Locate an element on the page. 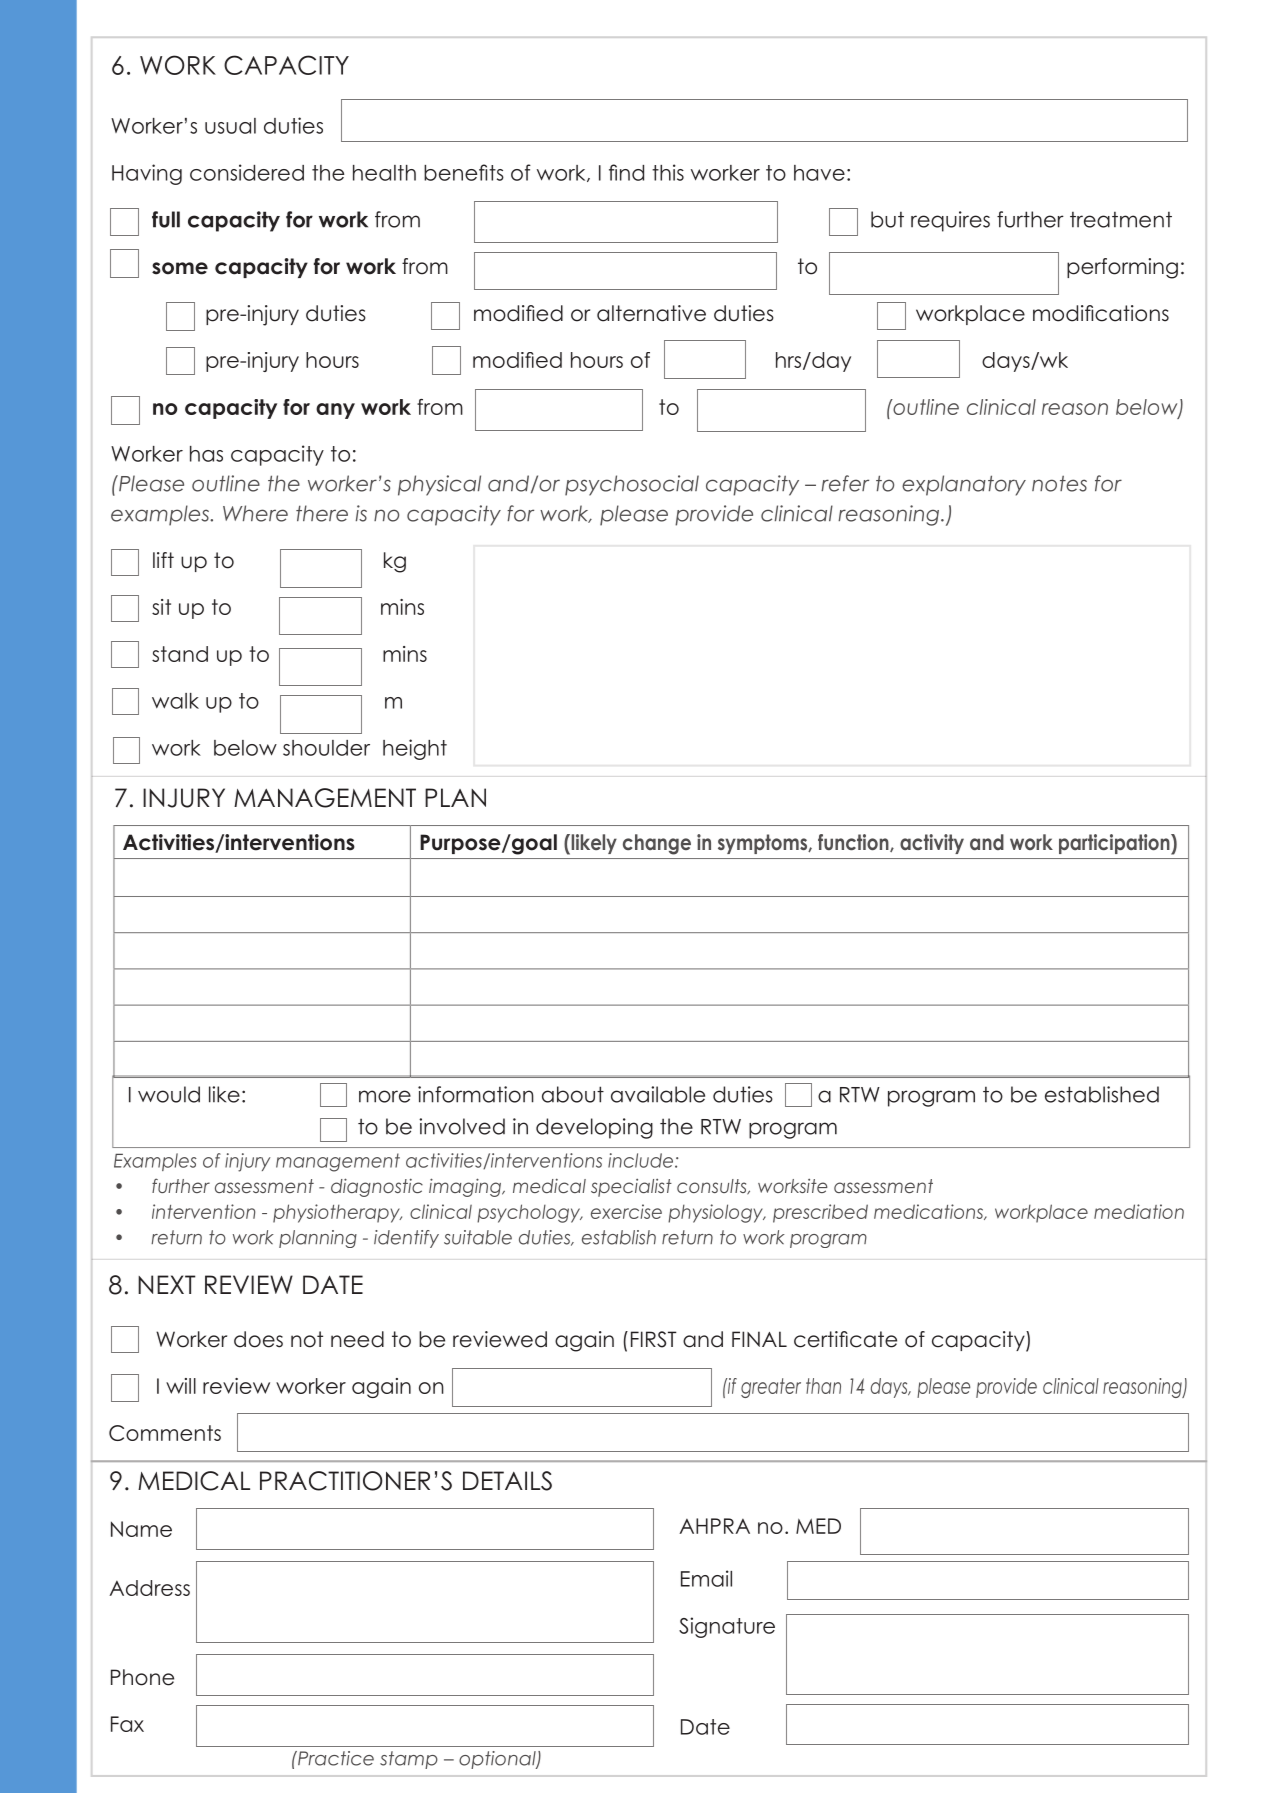 Image resolution: width=1268 pixels, height=1793 pixels. psychosocial is located at coordinates (632, 485).
